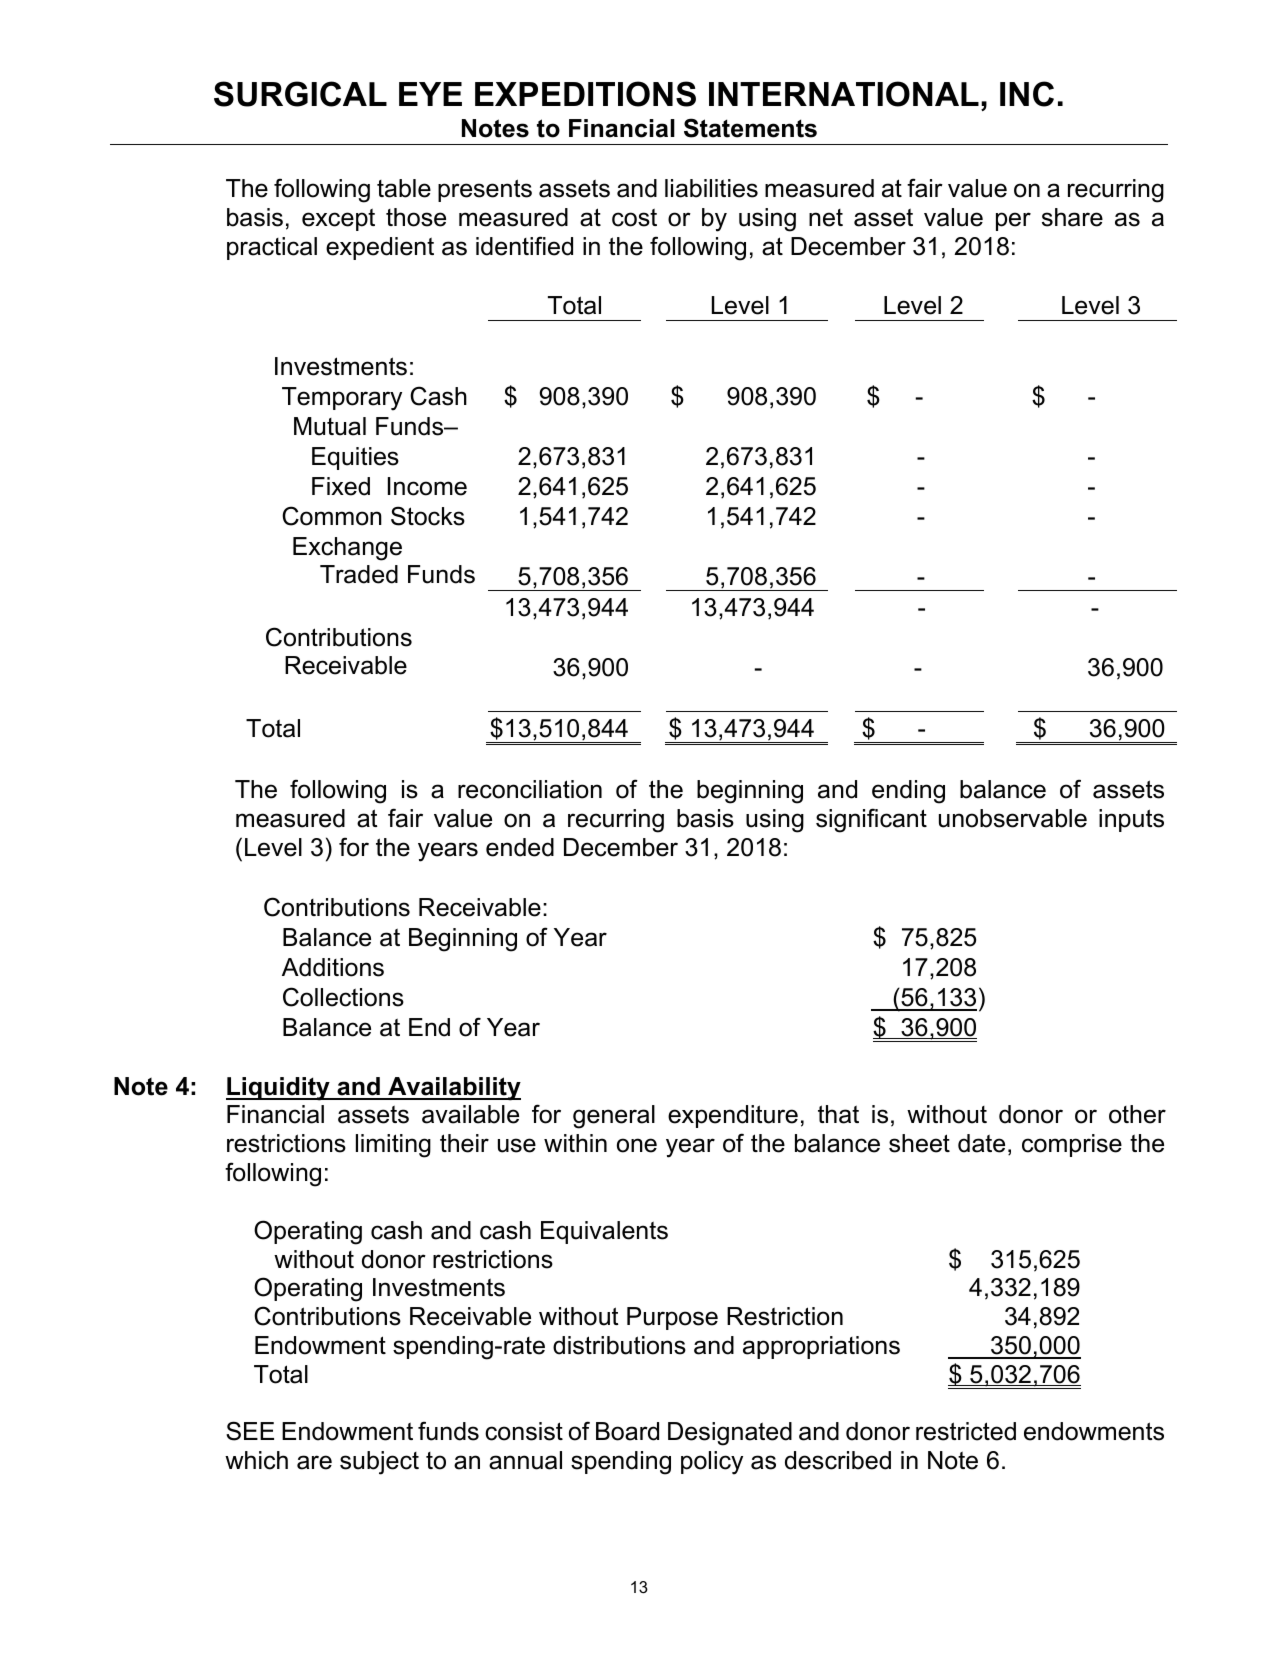  I want to click on SURGICAL, so click(300, 94).
